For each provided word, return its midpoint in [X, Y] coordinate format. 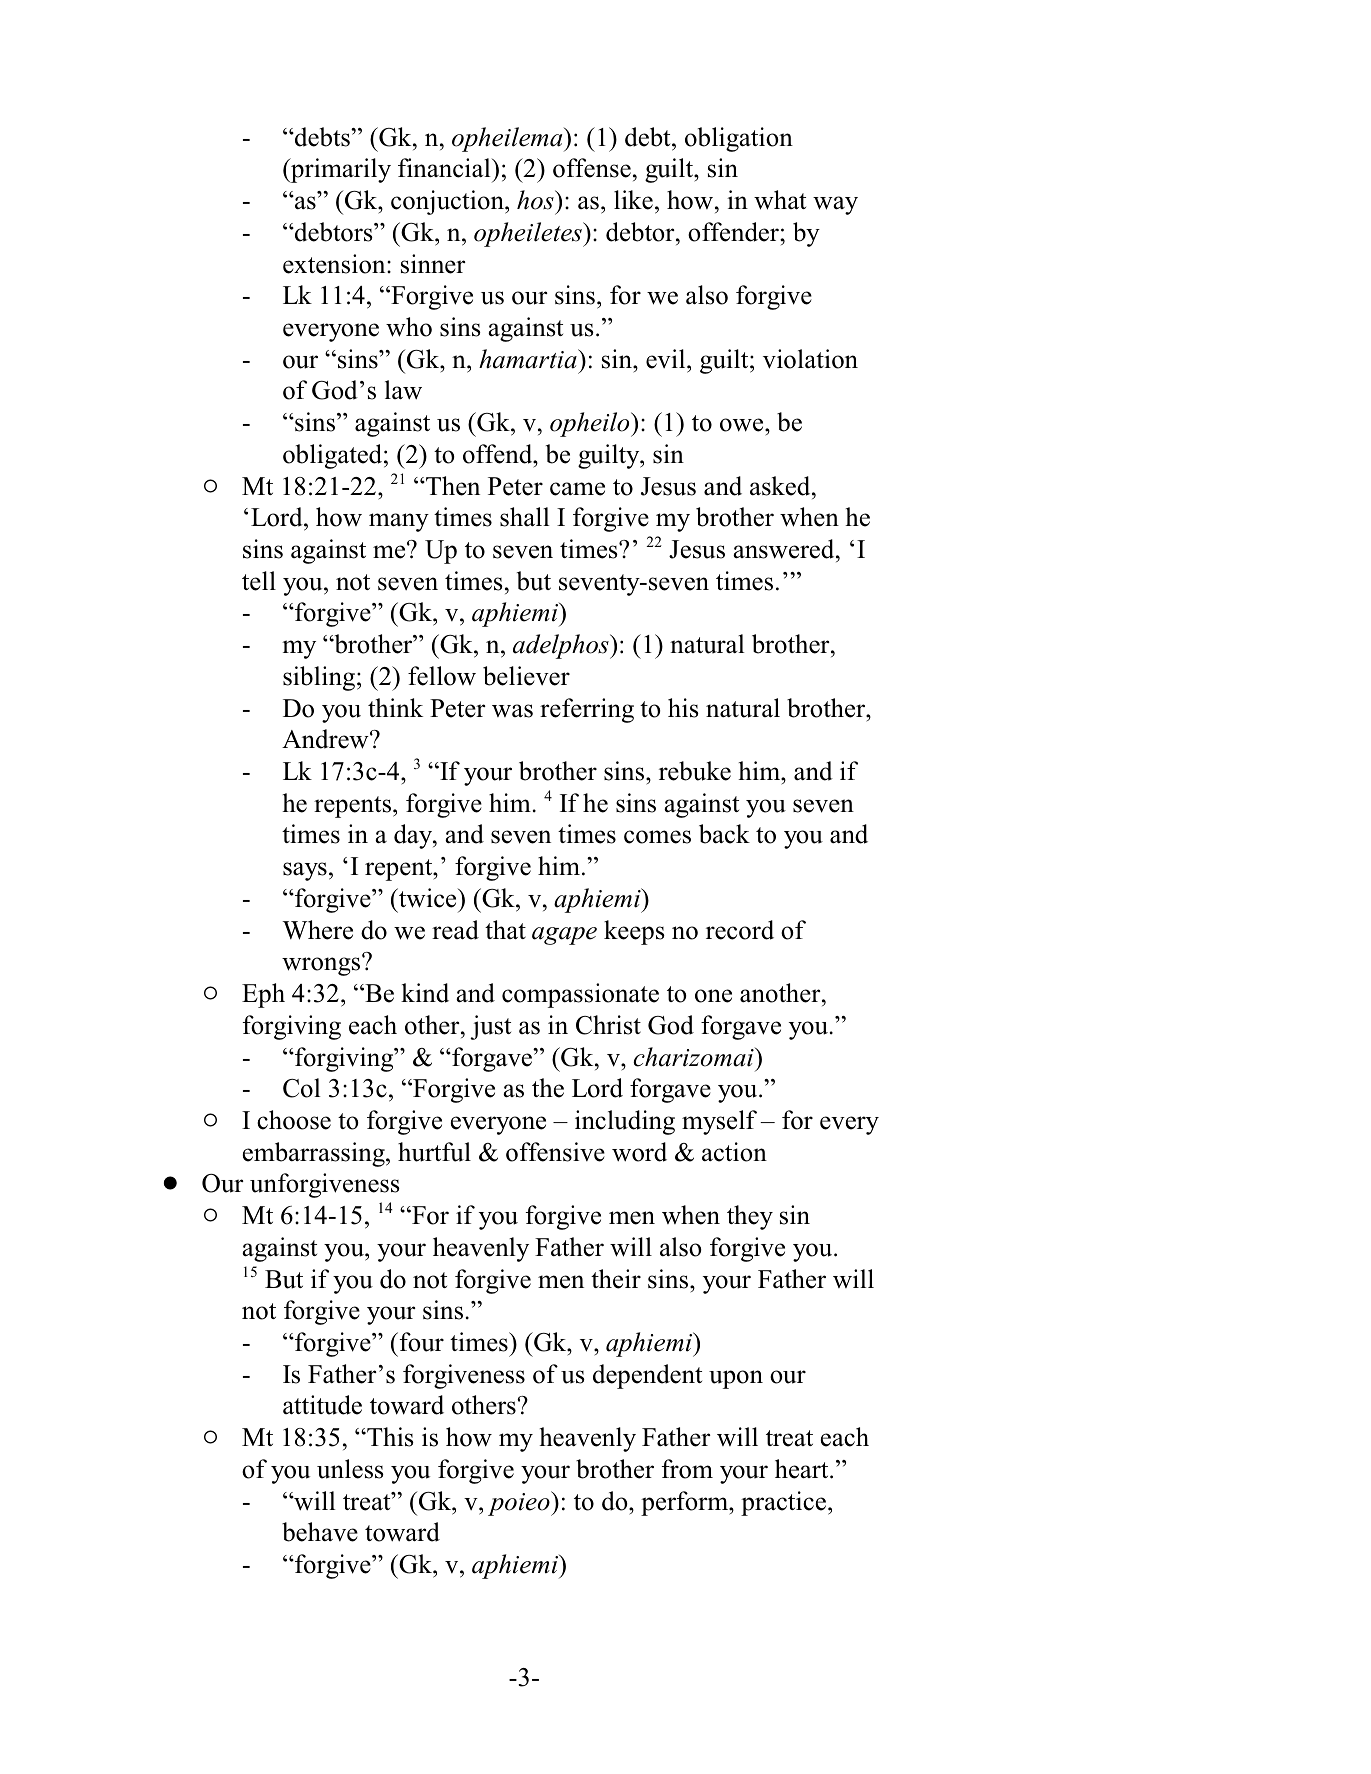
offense [592, 168]
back [724, 834]
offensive [555, 1152]
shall [525, 517]
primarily [340, 170]
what [780, 200]
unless [350, 1469]
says [305, 871]
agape [564, 936]
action [734, 1152]
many [399, 522]
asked [781, 486]
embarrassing [314, 1154]
